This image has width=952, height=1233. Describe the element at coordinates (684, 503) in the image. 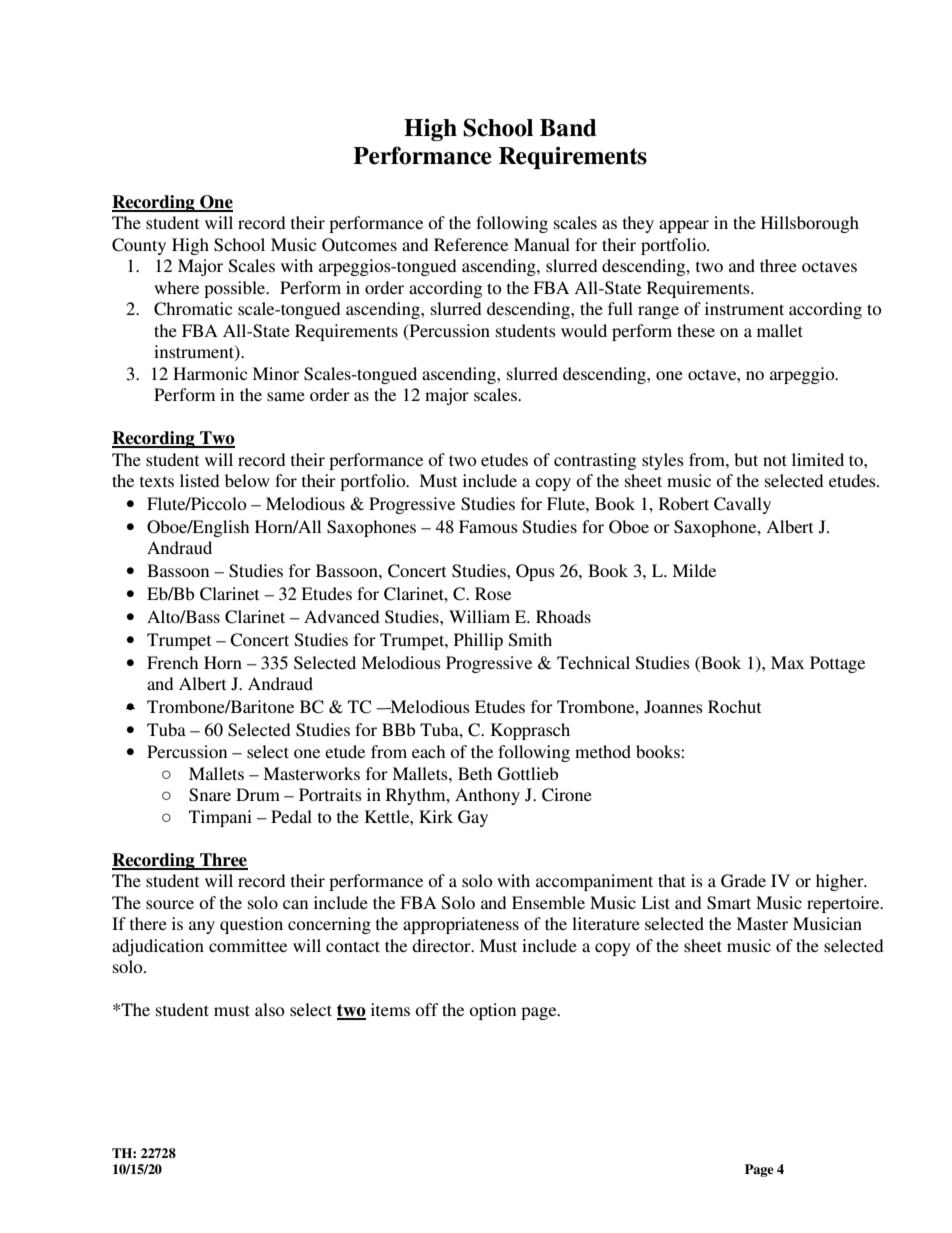

I see `Robert` at that location.
